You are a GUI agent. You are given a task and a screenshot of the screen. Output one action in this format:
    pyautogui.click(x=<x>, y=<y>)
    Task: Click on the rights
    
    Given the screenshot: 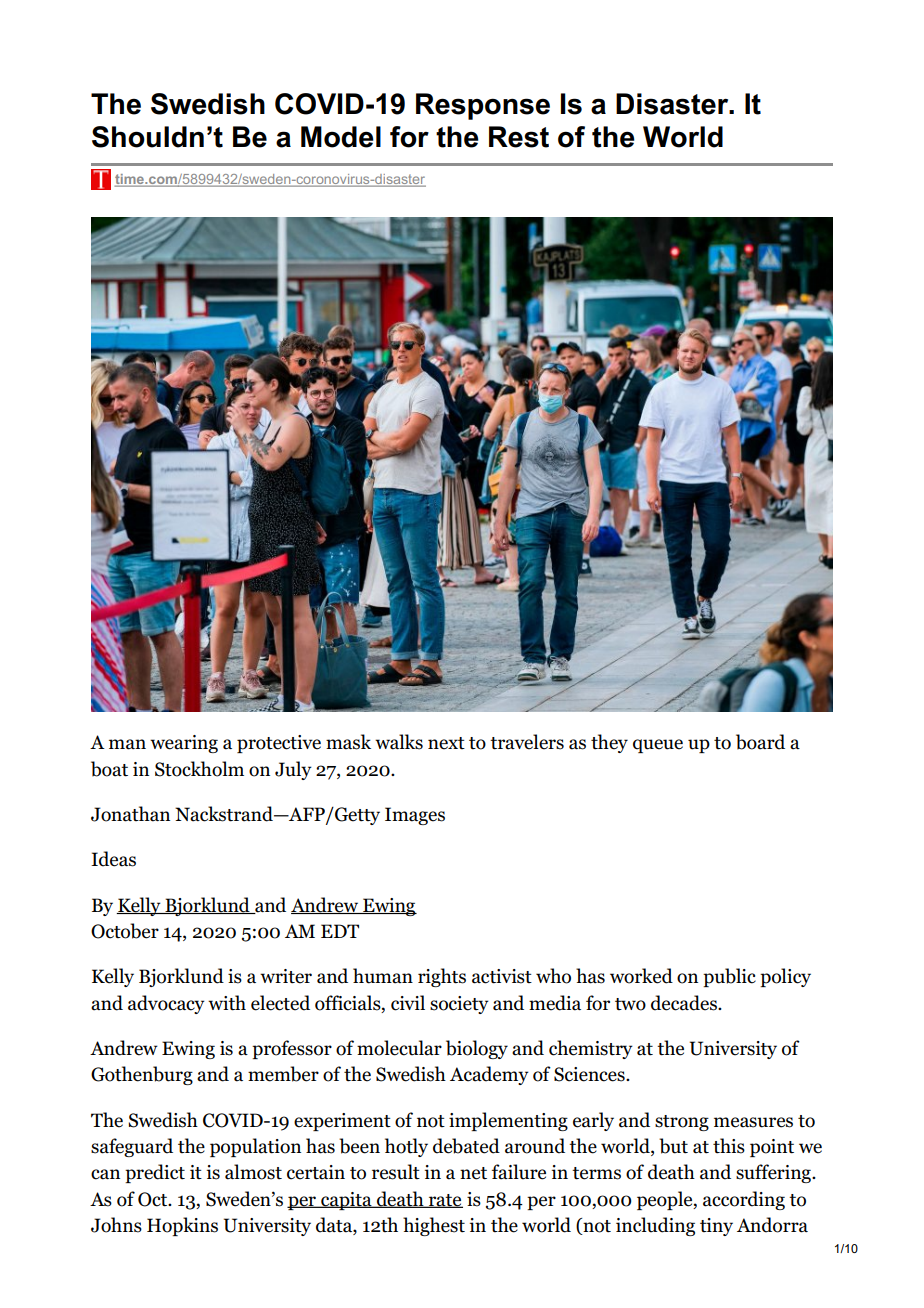 What is the action you would take?
    pyautogui.click(x=442, y=977)
